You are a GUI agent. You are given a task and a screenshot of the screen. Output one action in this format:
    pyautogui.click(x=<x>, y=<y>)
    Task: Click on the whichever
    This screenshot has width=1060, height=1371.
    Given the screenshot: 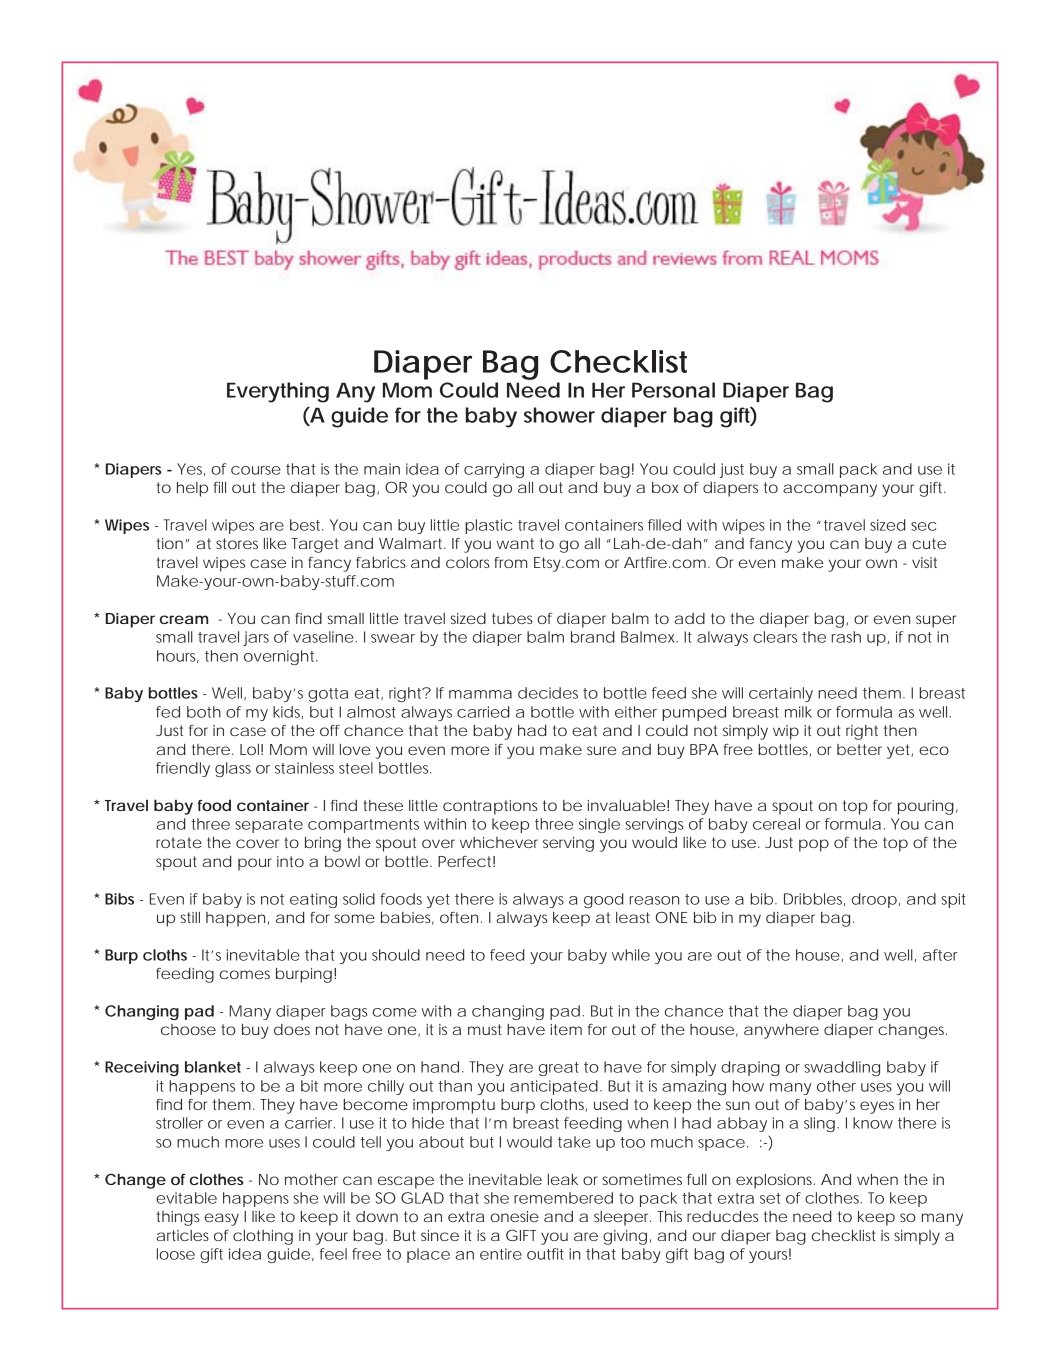 What is the action you would take?
    pyautogui.click(x=499, y=842)
